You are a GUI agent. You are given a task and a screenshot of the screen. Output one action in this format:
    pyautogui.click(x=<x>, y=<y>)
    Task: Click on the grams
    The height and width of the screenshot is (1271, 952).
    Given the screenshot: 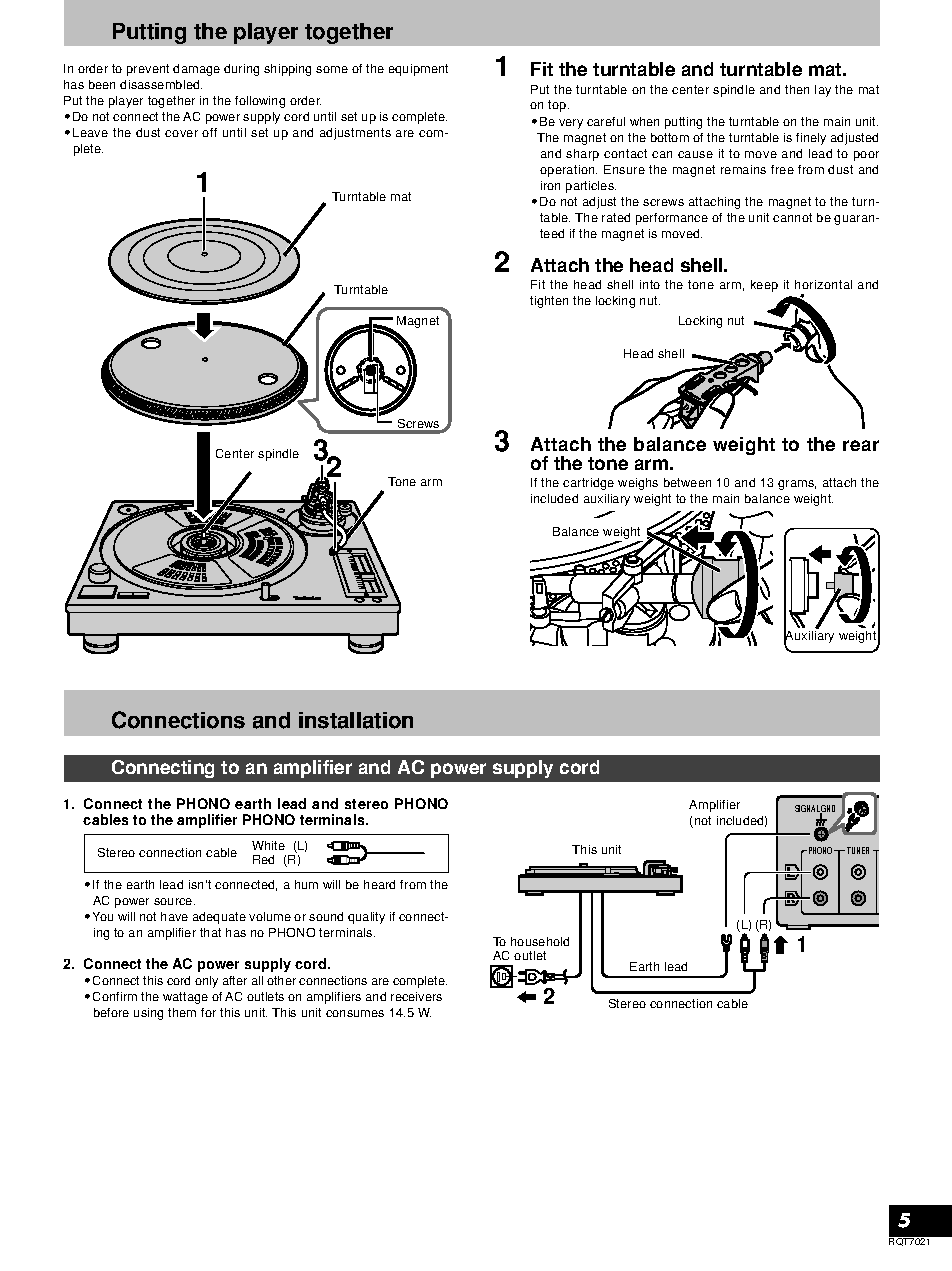 What is the action you would take?
    pyautogui.click(x=797, y=485)
